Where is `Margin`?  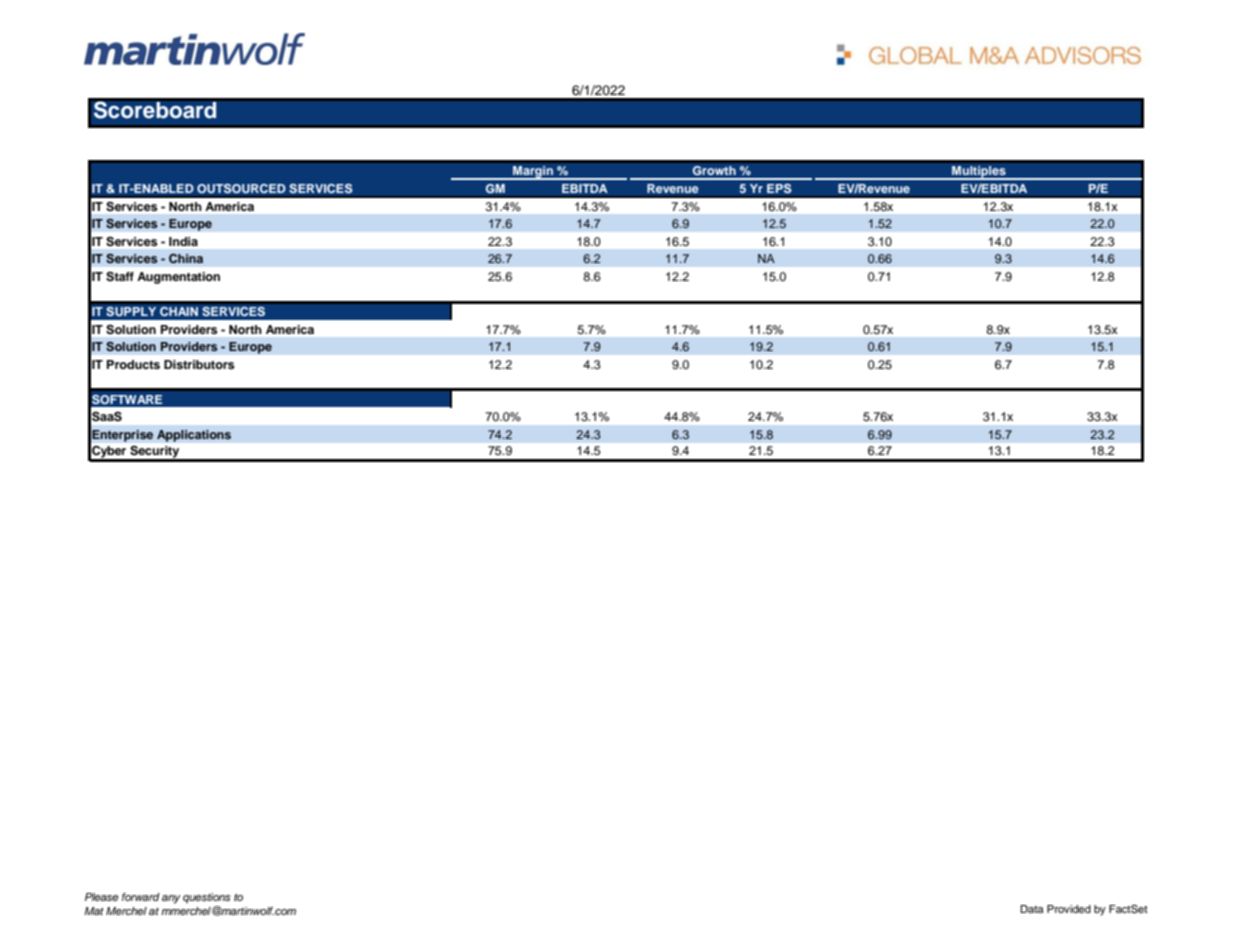 Margin is located at coordinates (533, 173).
